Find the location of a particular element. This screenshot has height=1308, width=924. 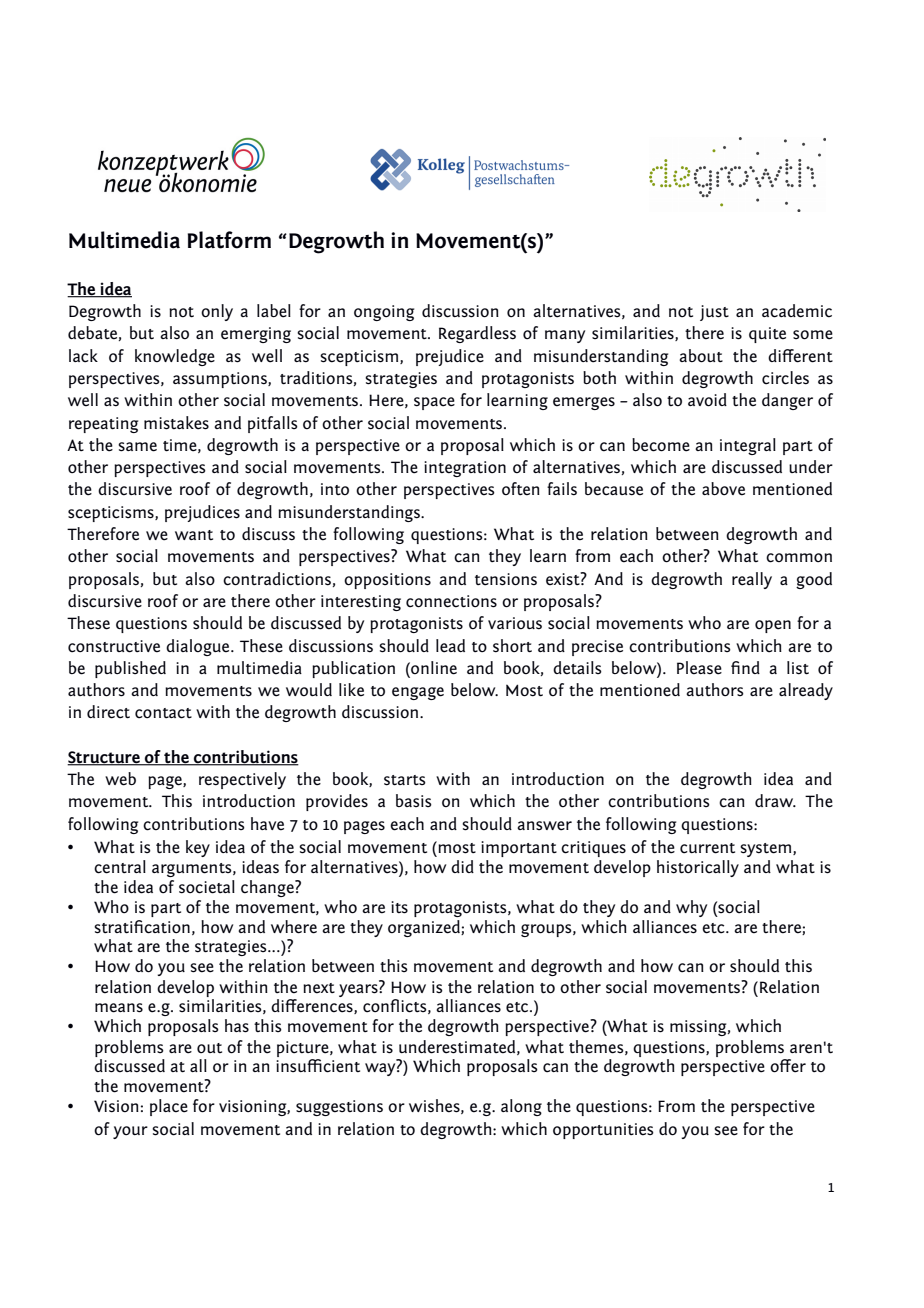

current is located at coordinates (707, 848).
